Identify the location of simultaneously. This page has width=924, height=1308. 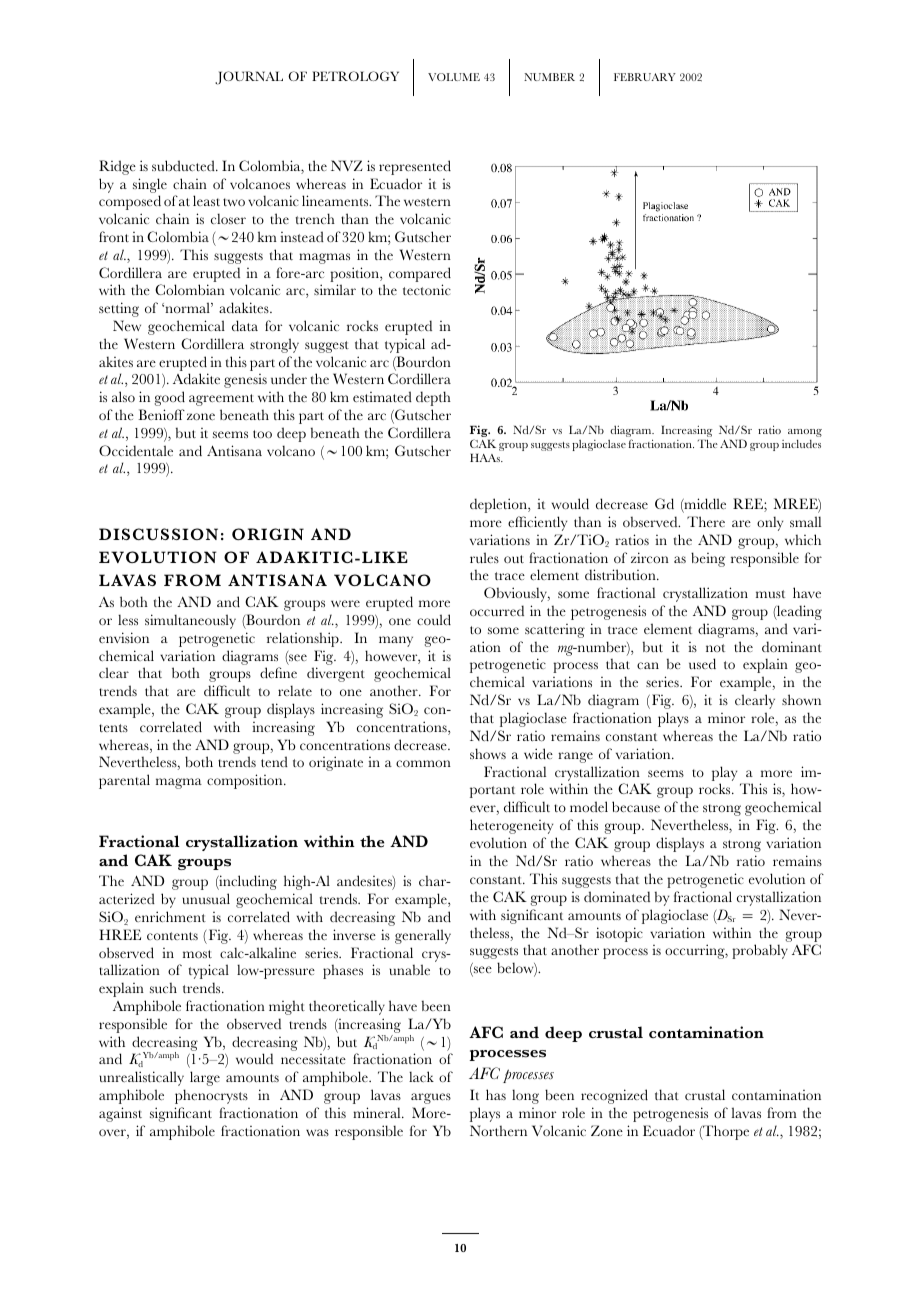
(190, 621).
